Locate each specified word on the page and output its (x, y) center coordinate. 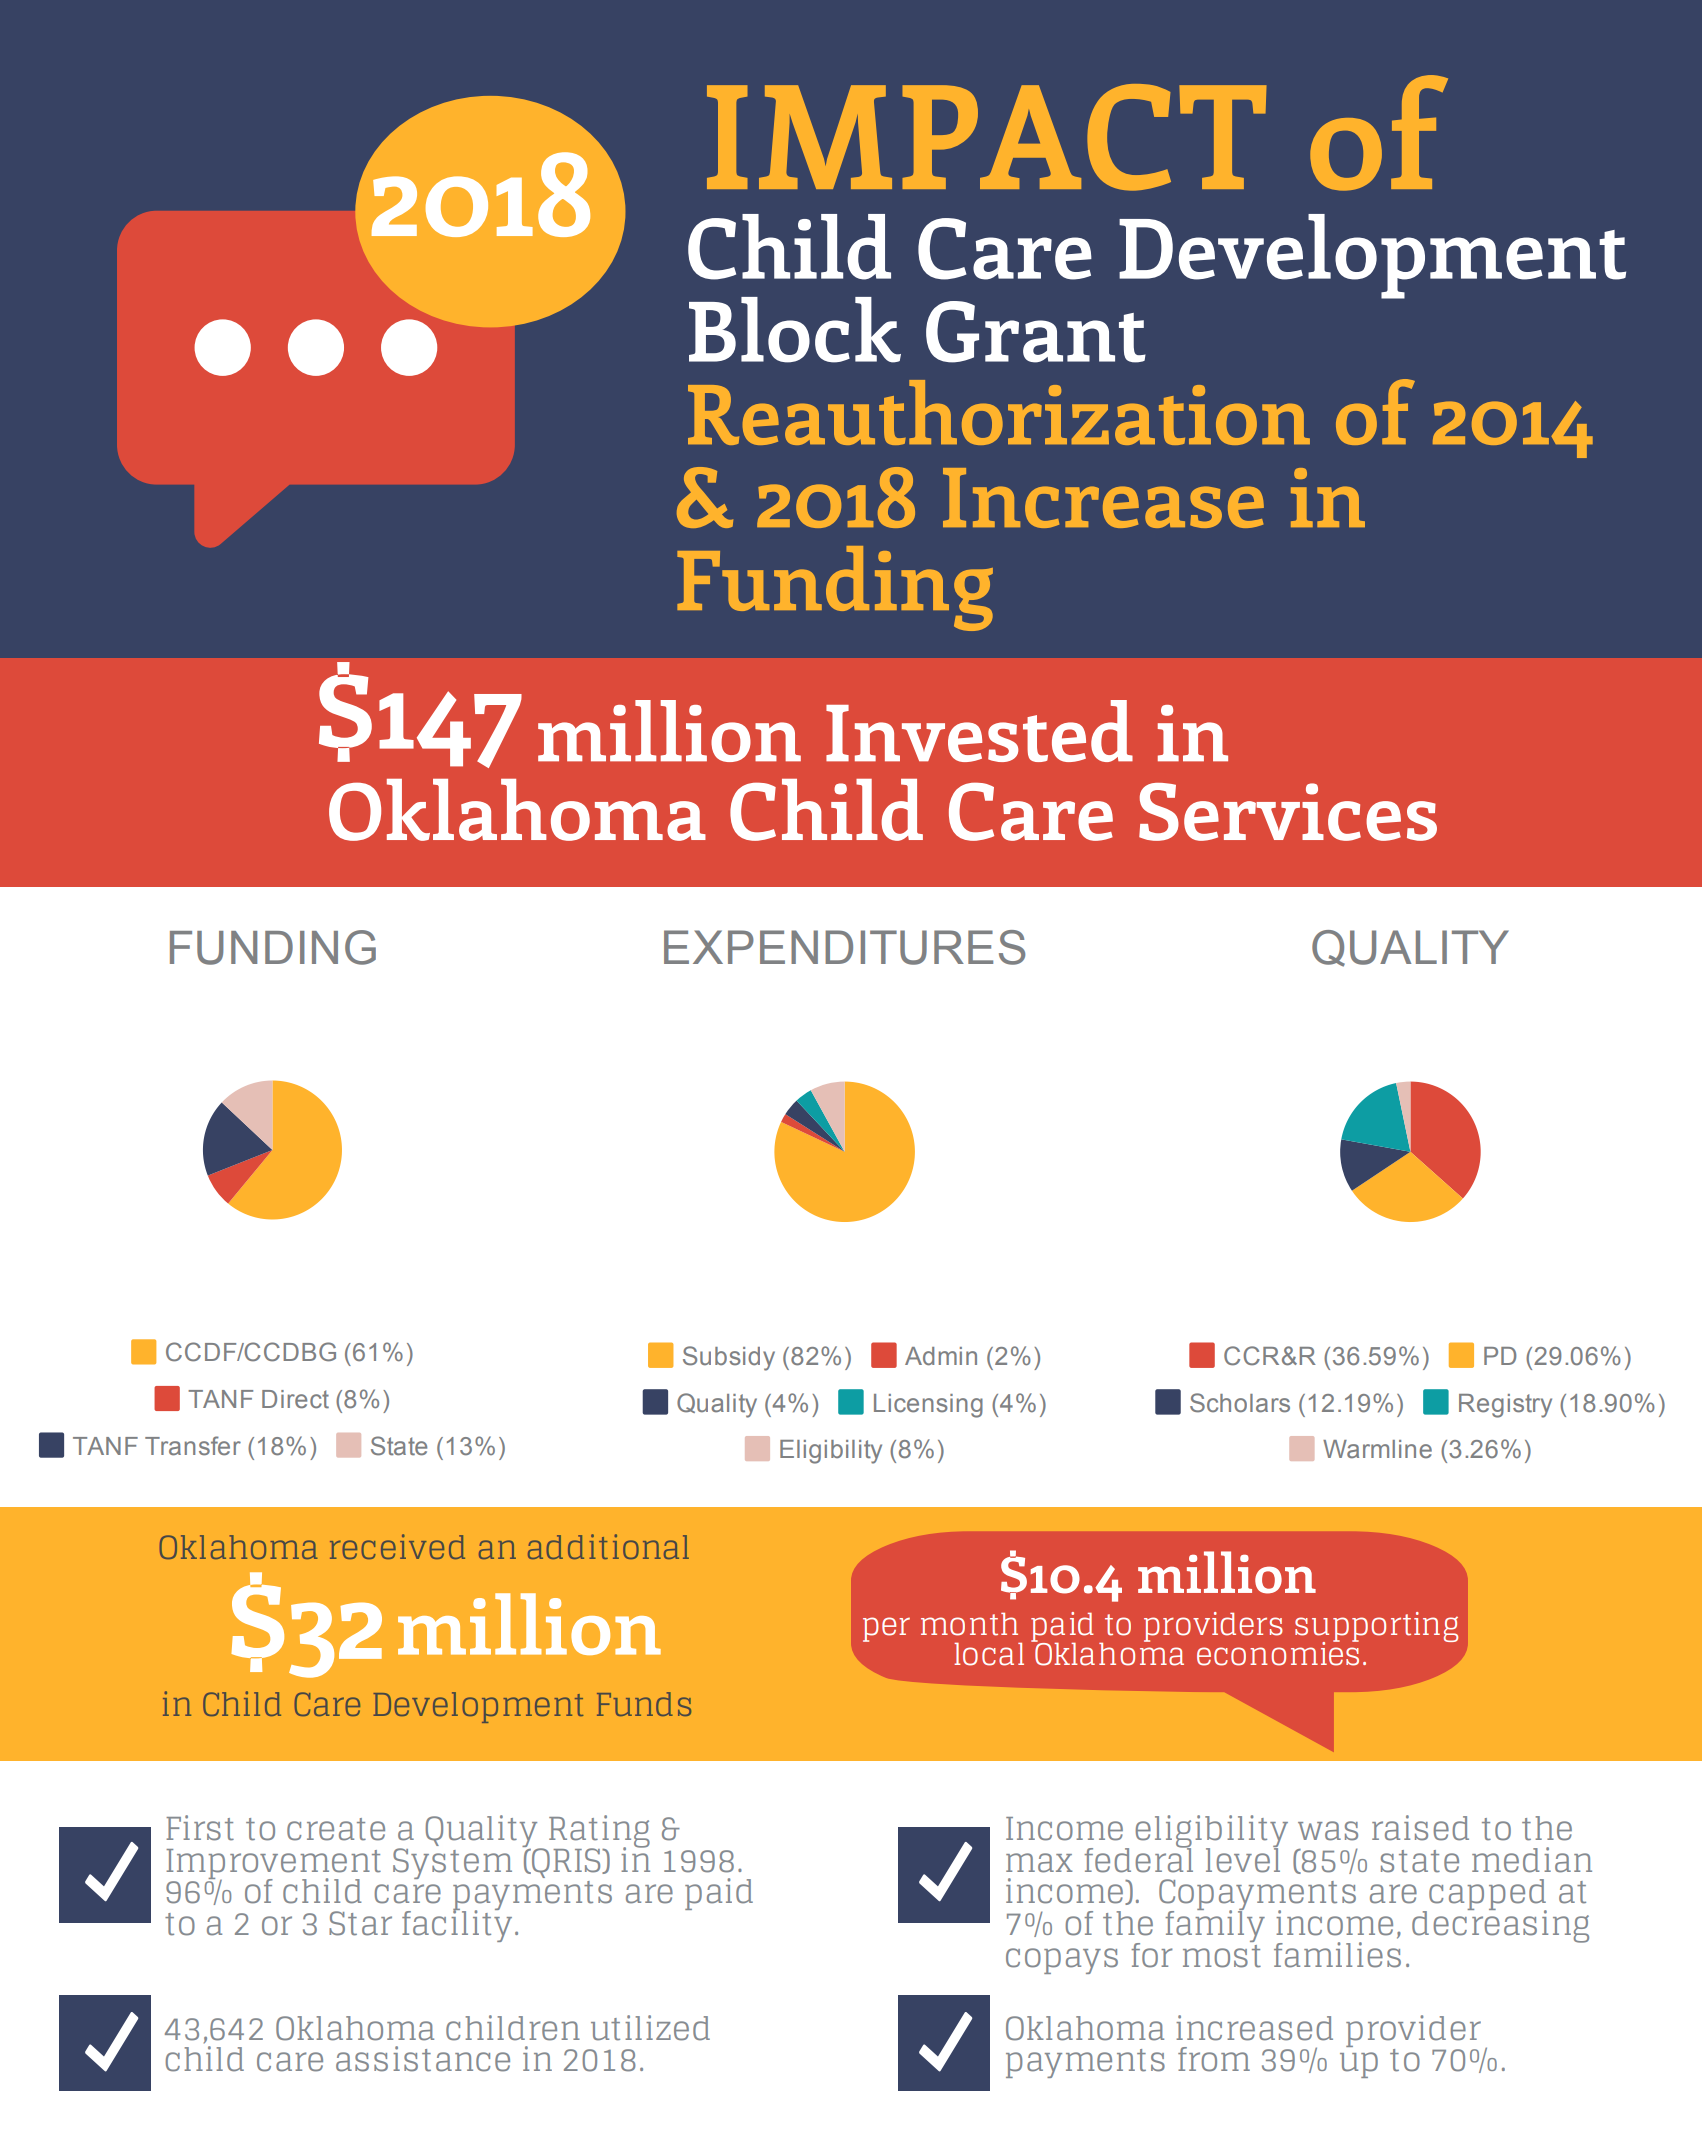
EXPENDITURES (844, 947)
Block (795, 330)
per (886, 1629)
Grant (1036, 332)
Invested (979, 731)
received (397, 1546)
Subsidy (729, 1358)
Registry (1505, 1406)
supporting (1376, 1628)
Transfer (193, 1446)
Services (1288, 812)
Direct (295, 1399)
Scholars (1240, 1403)
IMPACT (986, 137)
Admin (941, 1356)
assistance (423, 2059)
